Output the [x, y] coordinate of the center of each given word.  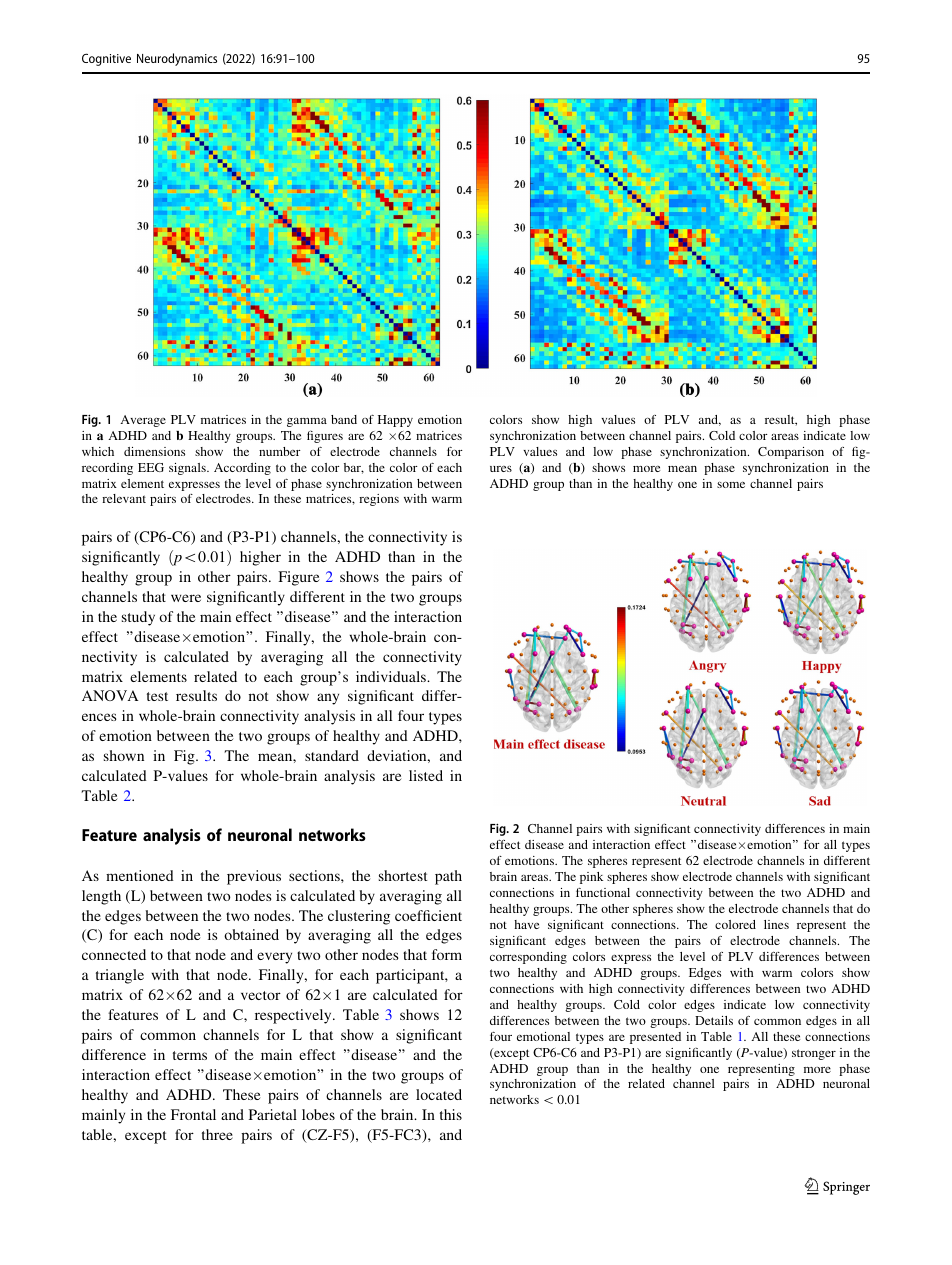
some [731, 485]
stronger [814, 1054]
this [451, 1114]
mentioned [140, 875]
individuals [392, 676]
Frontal [193, 1114]
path [448, 877]
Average [143, 421]
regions [379, 500]
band [344, 419]
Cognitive [106, 59]
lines [776, 924]
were [186, 598]
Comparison [791, 453]
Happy [395, 421]
